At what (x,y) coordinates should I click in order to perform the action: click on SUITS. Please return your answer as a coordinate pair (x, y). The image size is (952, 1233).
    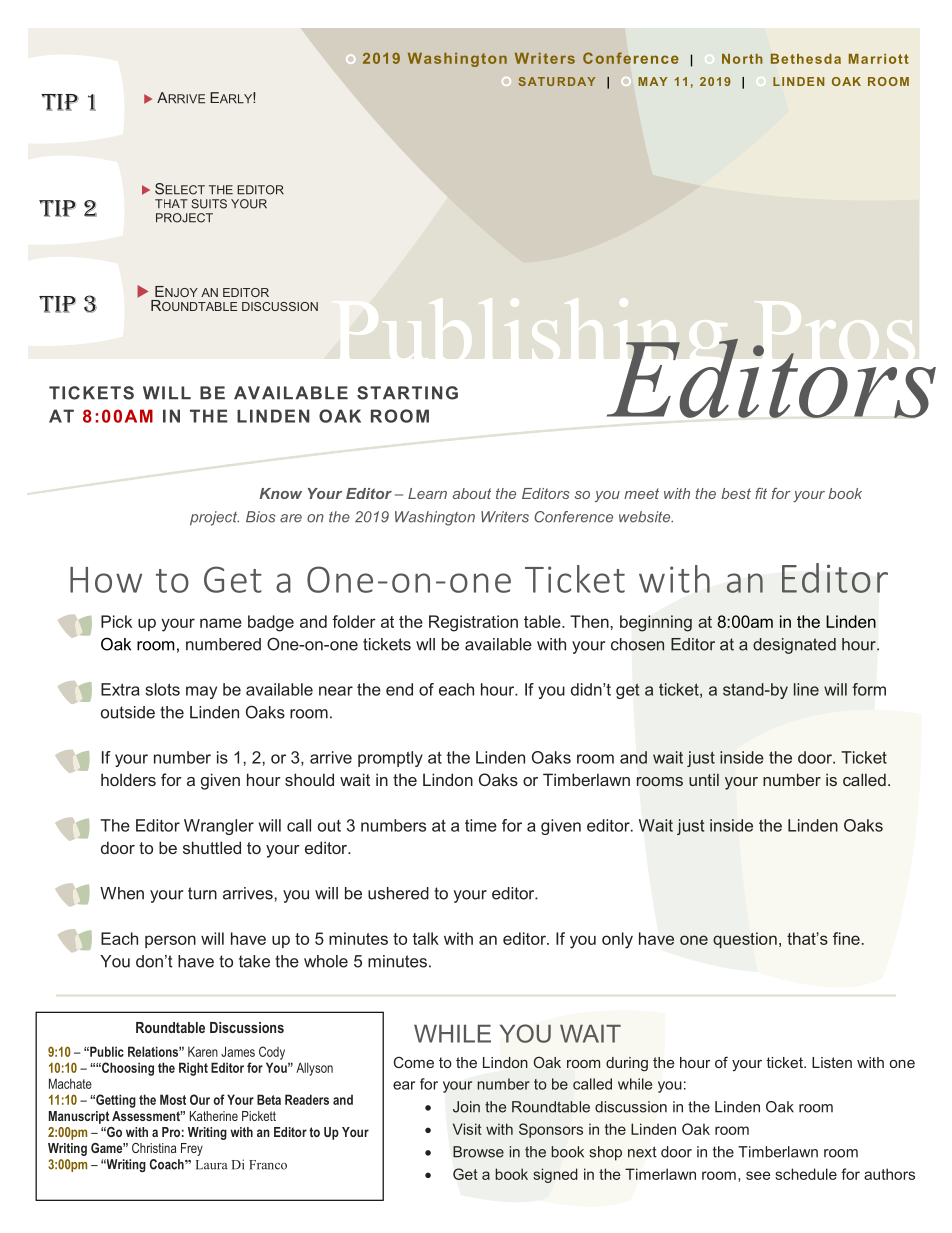
    Looking at the image, I should click on (209, 204).
